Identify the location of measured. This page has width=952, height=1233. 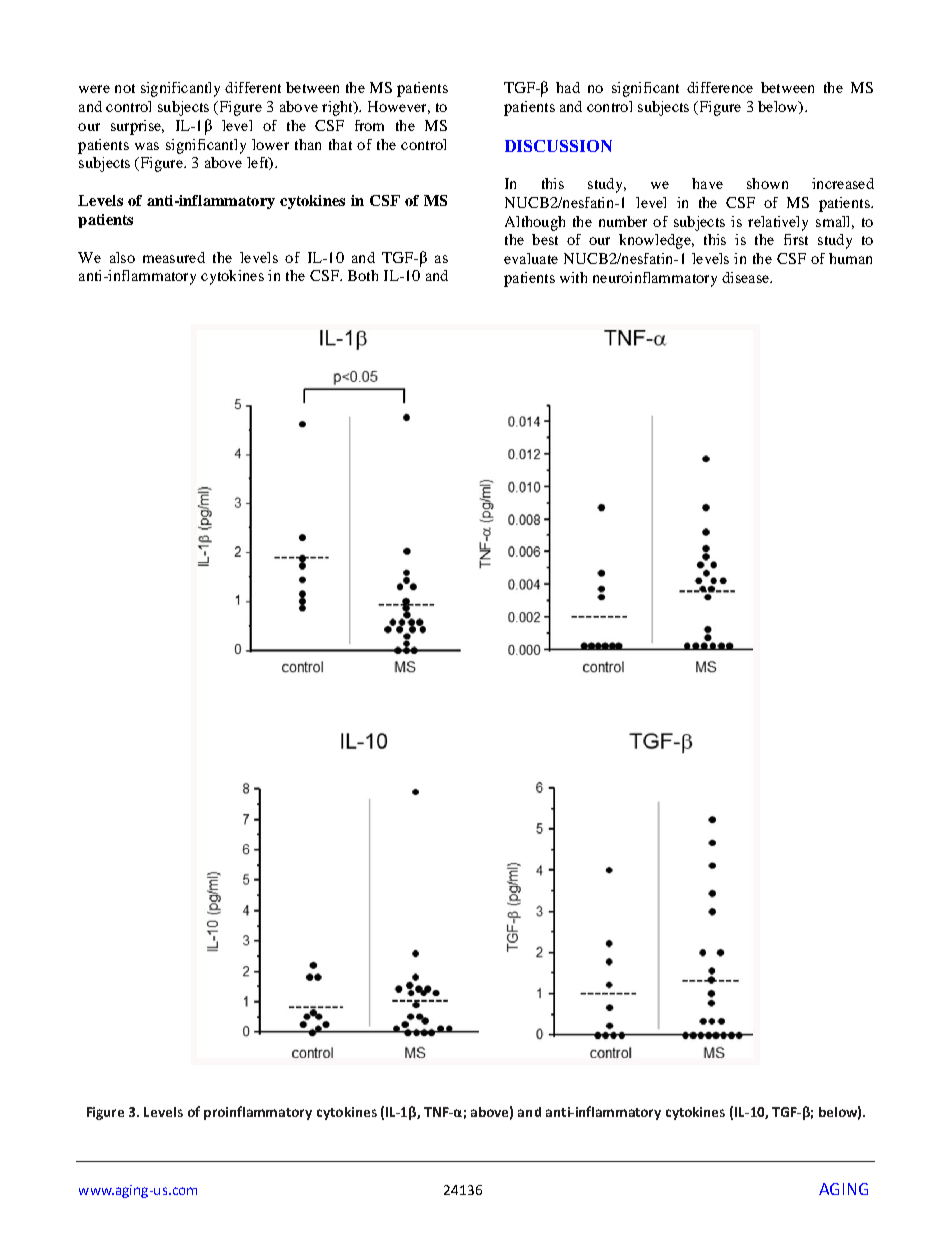
(174, 257).
